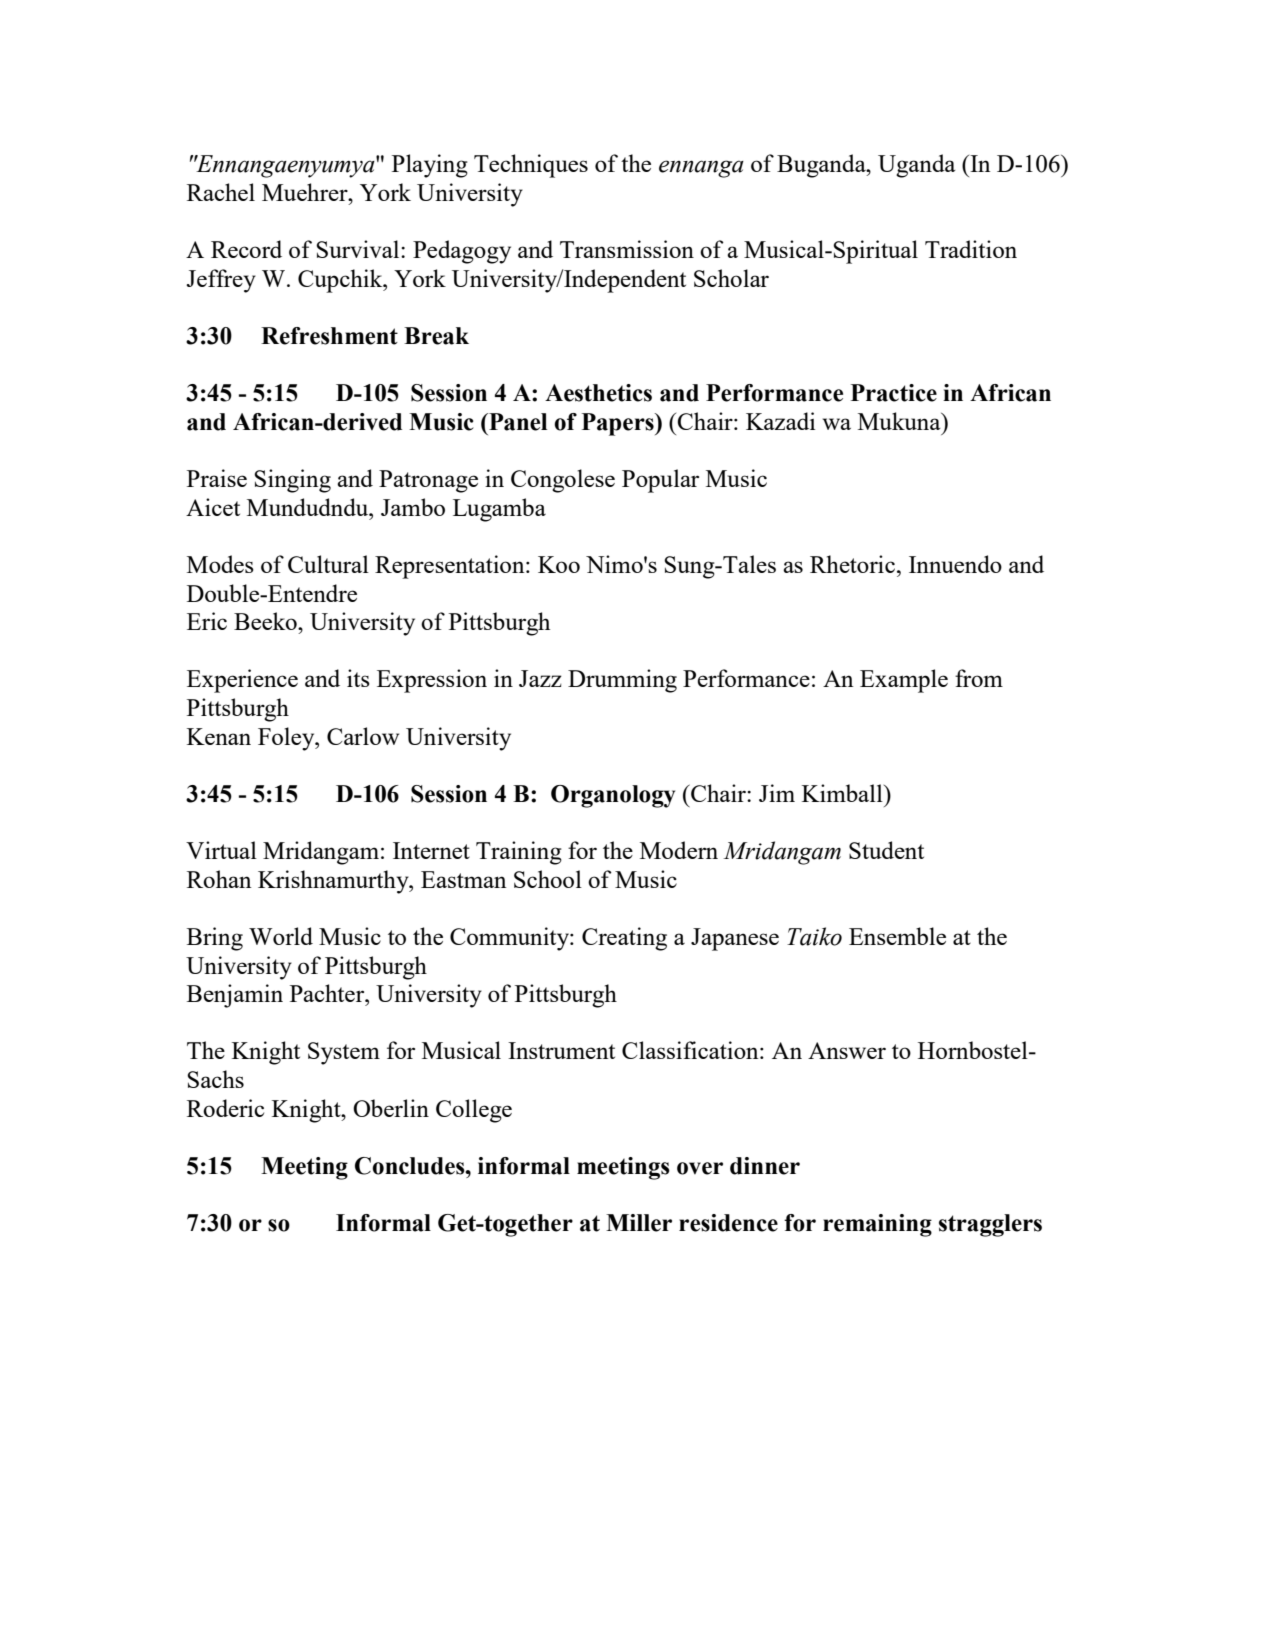 Image resolution: width=1269 pixels, height=1642 pixels. I want to click on Transmission, so click(627, 249).
